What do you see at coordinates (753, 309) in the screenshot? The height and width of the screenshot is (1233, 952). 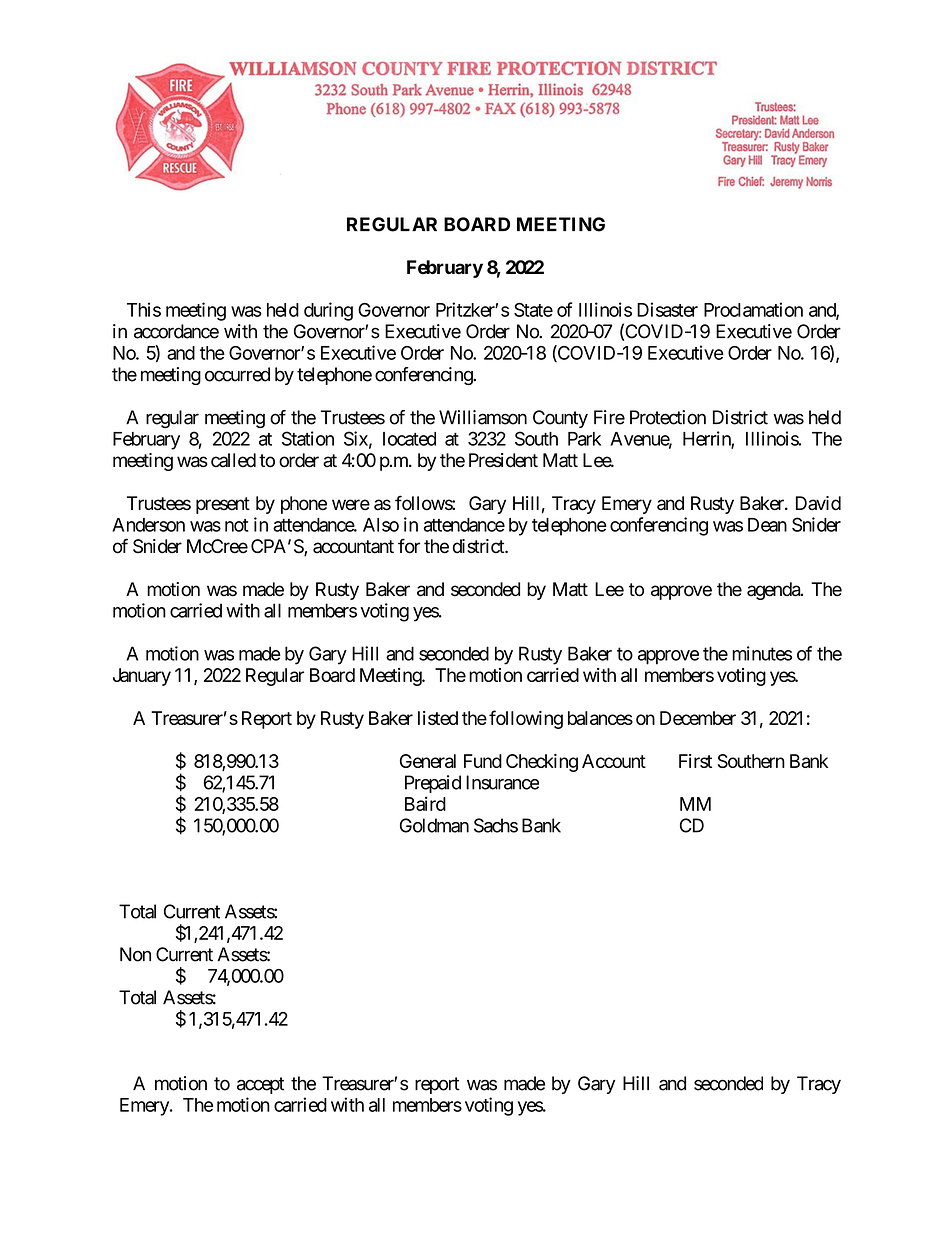 I see `Proclamation` at bounding box center [753, 309].
